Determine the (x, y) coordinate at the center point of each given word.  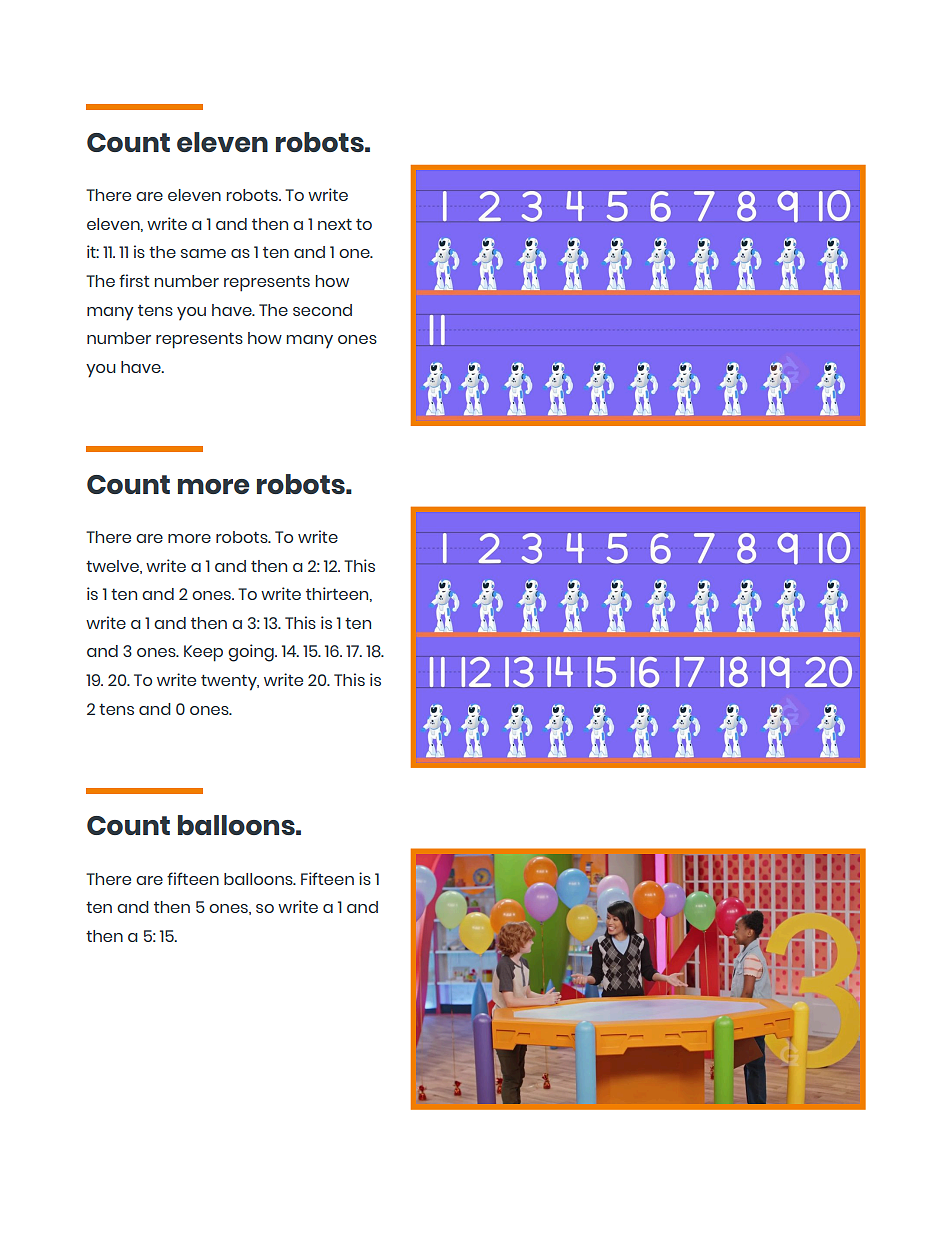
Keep (203, 653)
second (322, 310)
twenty (230, 683)
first (134, 280)
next (335, 224)
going (252, 653)
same (203, 253)
